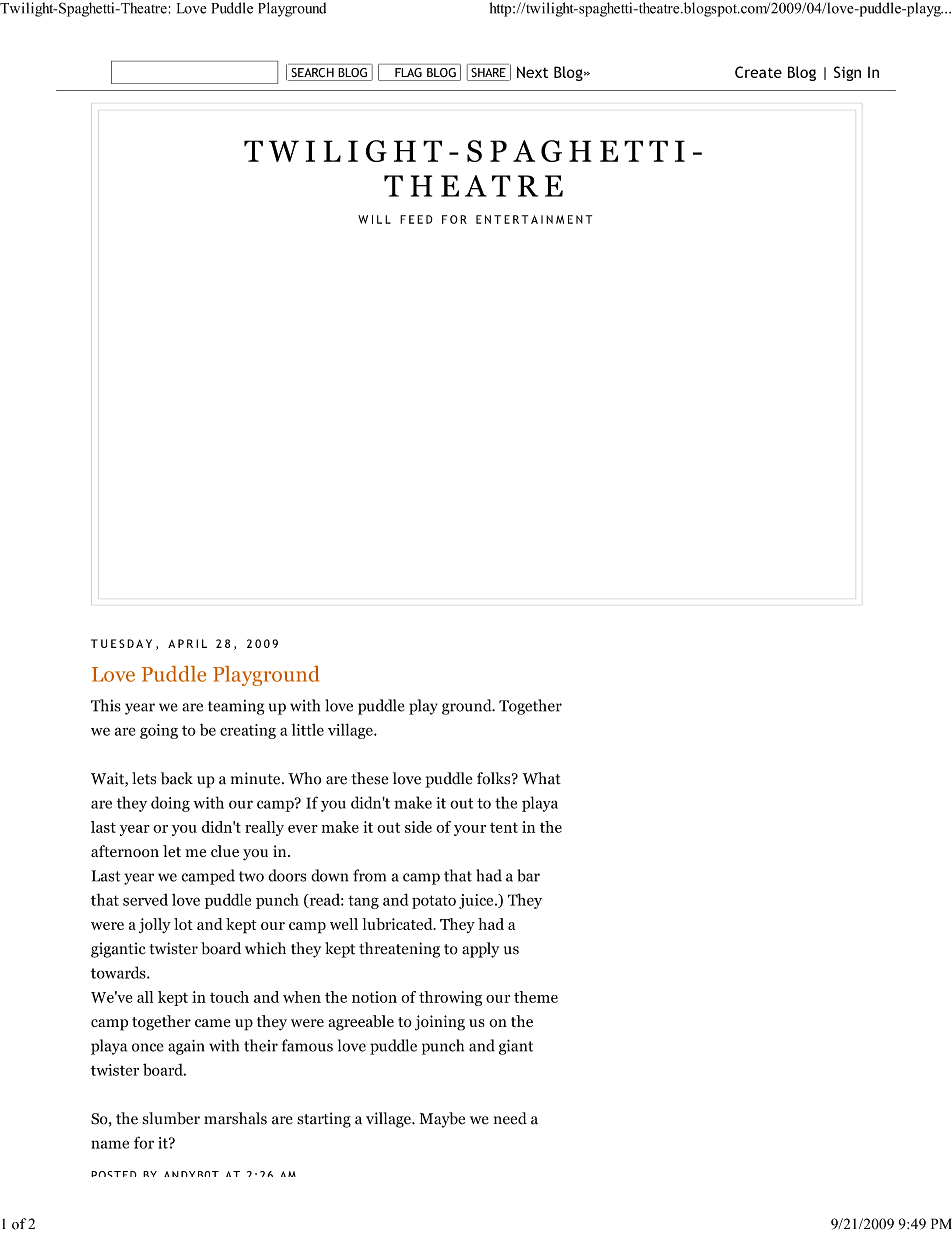  I want to click on bar, so click(529, 875).
